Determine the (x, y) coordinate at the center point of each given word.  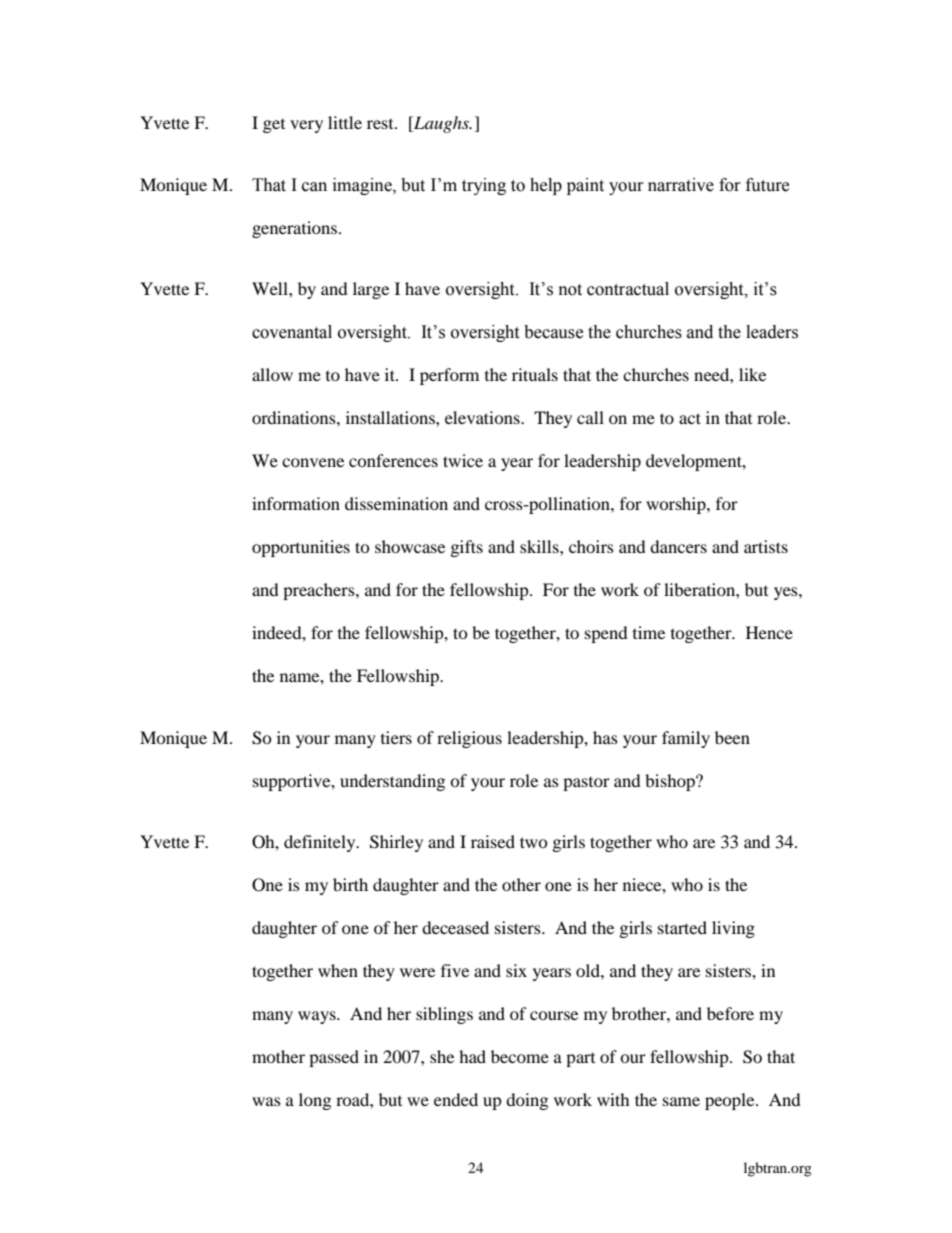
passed (334, 1058)
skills (540, 546)
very (306, 126)
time (649, 632)
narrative (681, 185)
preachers (320, 591)
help (546, 186)
